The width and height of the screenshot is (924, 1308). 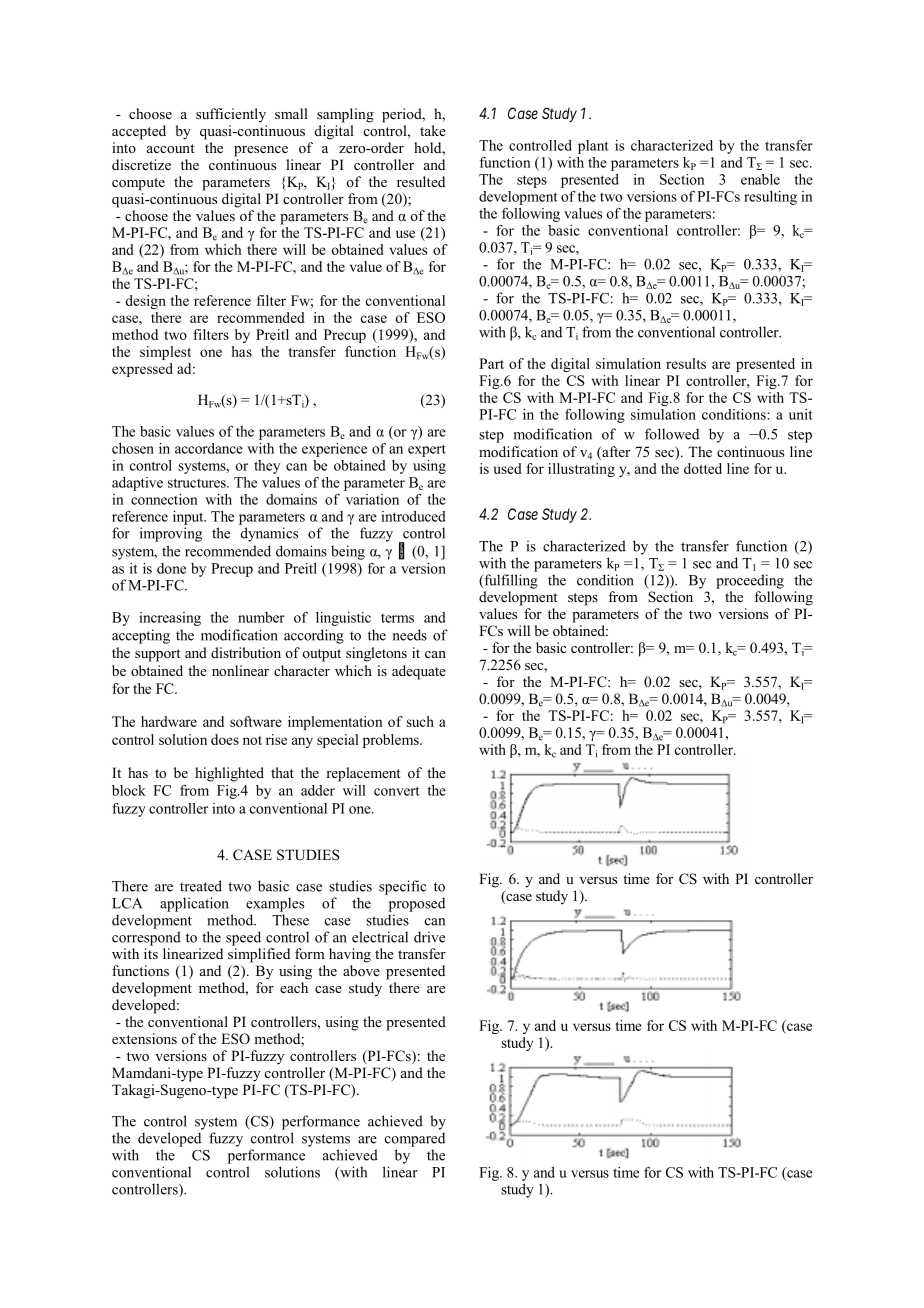 What do you see at coordinates (194, 904) in the screenshot?
I see `application` at bounding box center [194, 904].
